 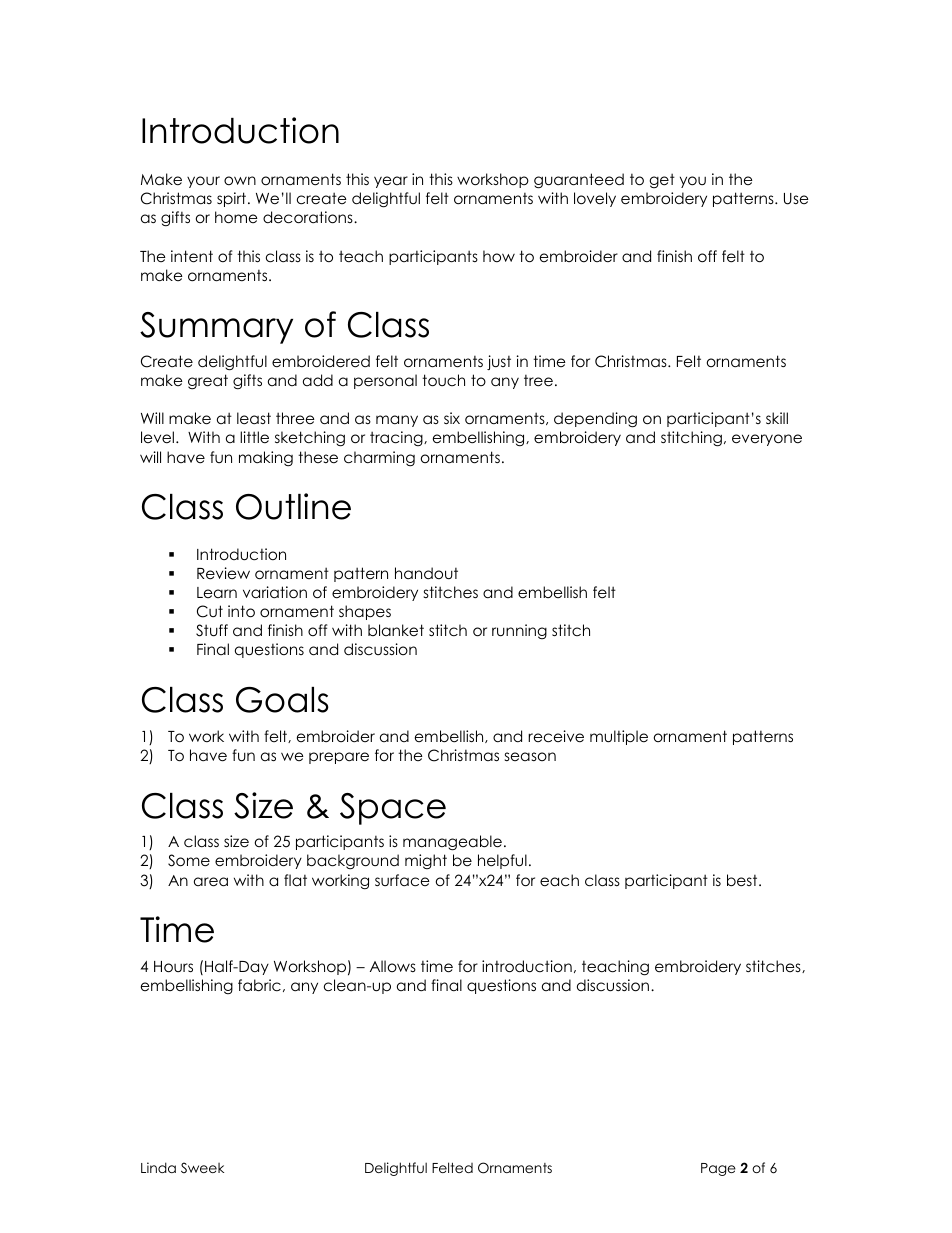 I want to click on Linda, so click(x=158, y=1167).
